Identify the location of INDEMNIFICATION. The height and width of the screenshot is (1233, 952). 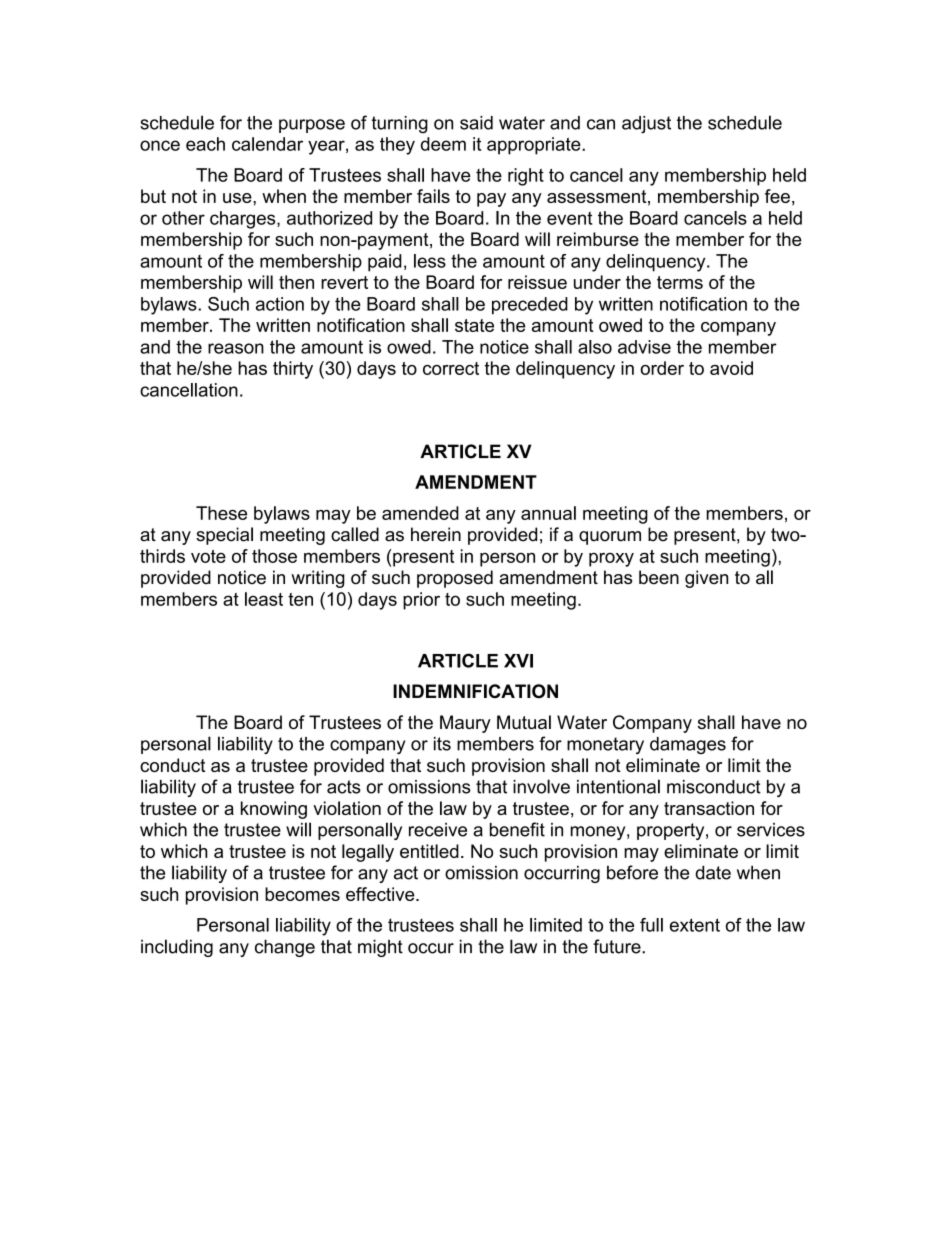
(475, 691).
